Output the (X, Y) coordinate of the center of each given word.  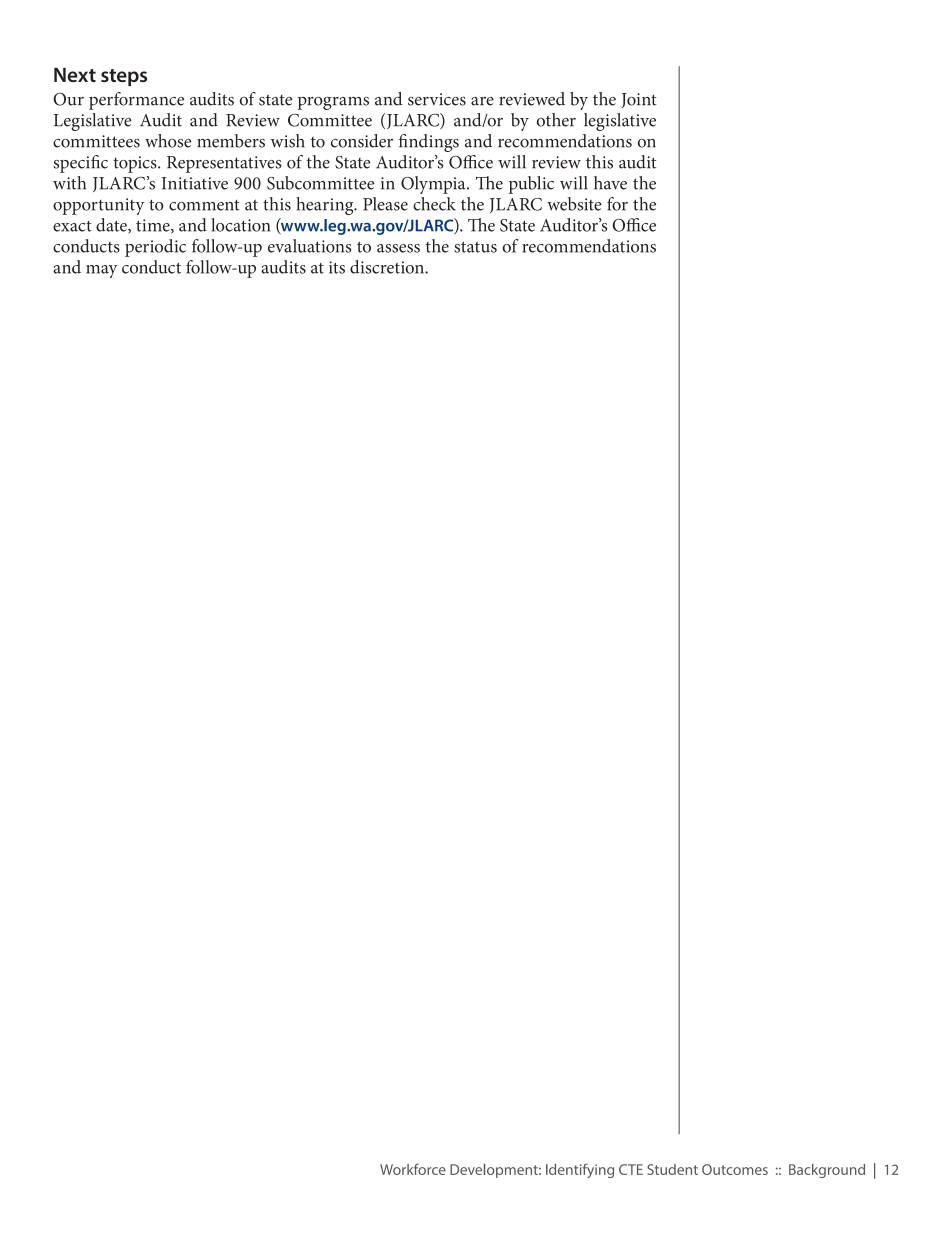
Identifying (580, 1170)
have (610, 183)
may (102, 271)
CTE (631, 1169)
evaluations (309, 246)
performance (136, 101)
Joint (639, 100)
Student (672, 1169)
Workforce (413, 1169)
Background (827, 1171)
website (574, 204)
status (475, 247)
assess (398, 248)
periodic (155, 248)
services (437, 99)
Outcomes (735, 1169)
